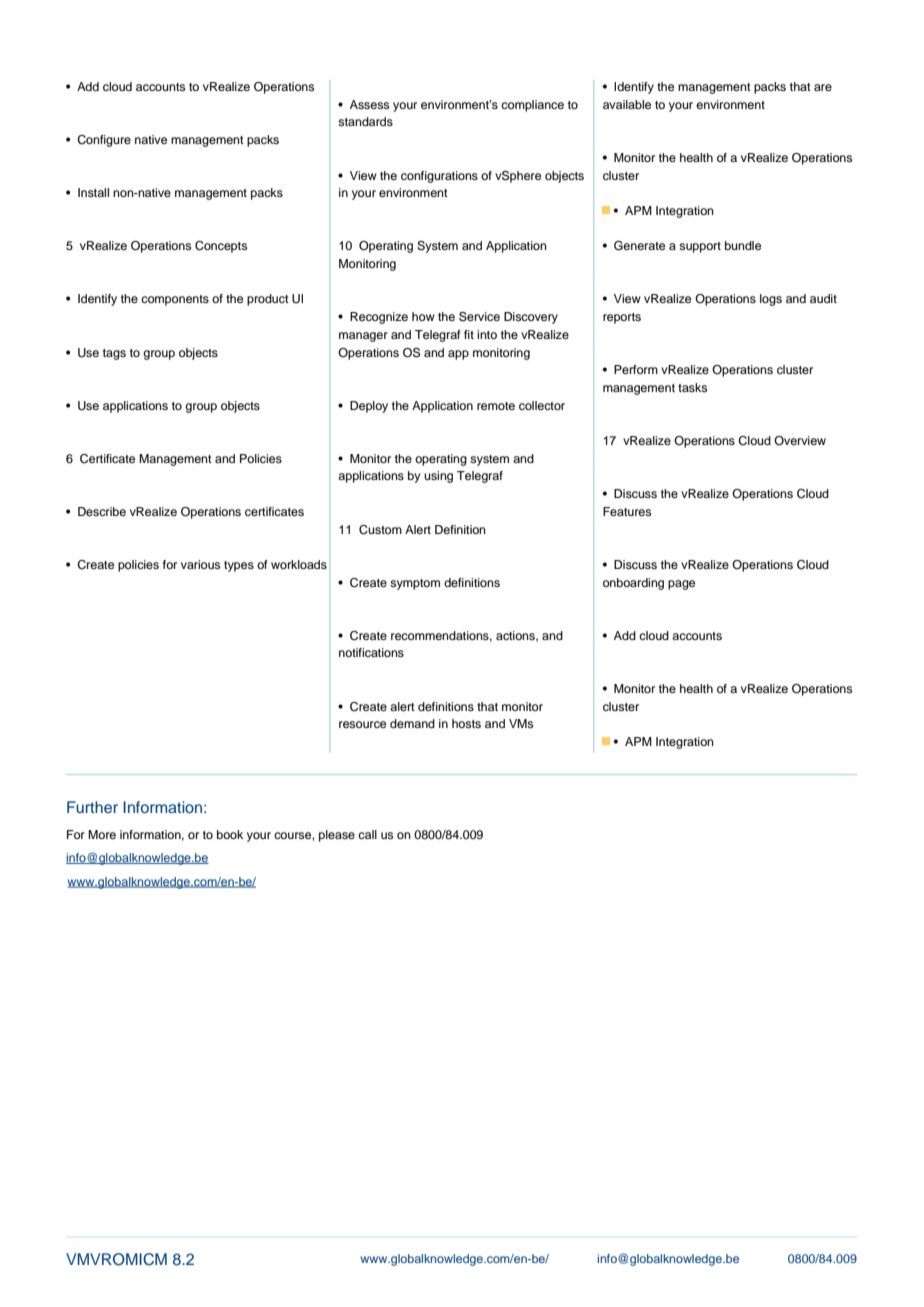 This document has width=924, height=1307. Describe the element at coordinates (627, 511) in the document. I see `Features` at that location.
